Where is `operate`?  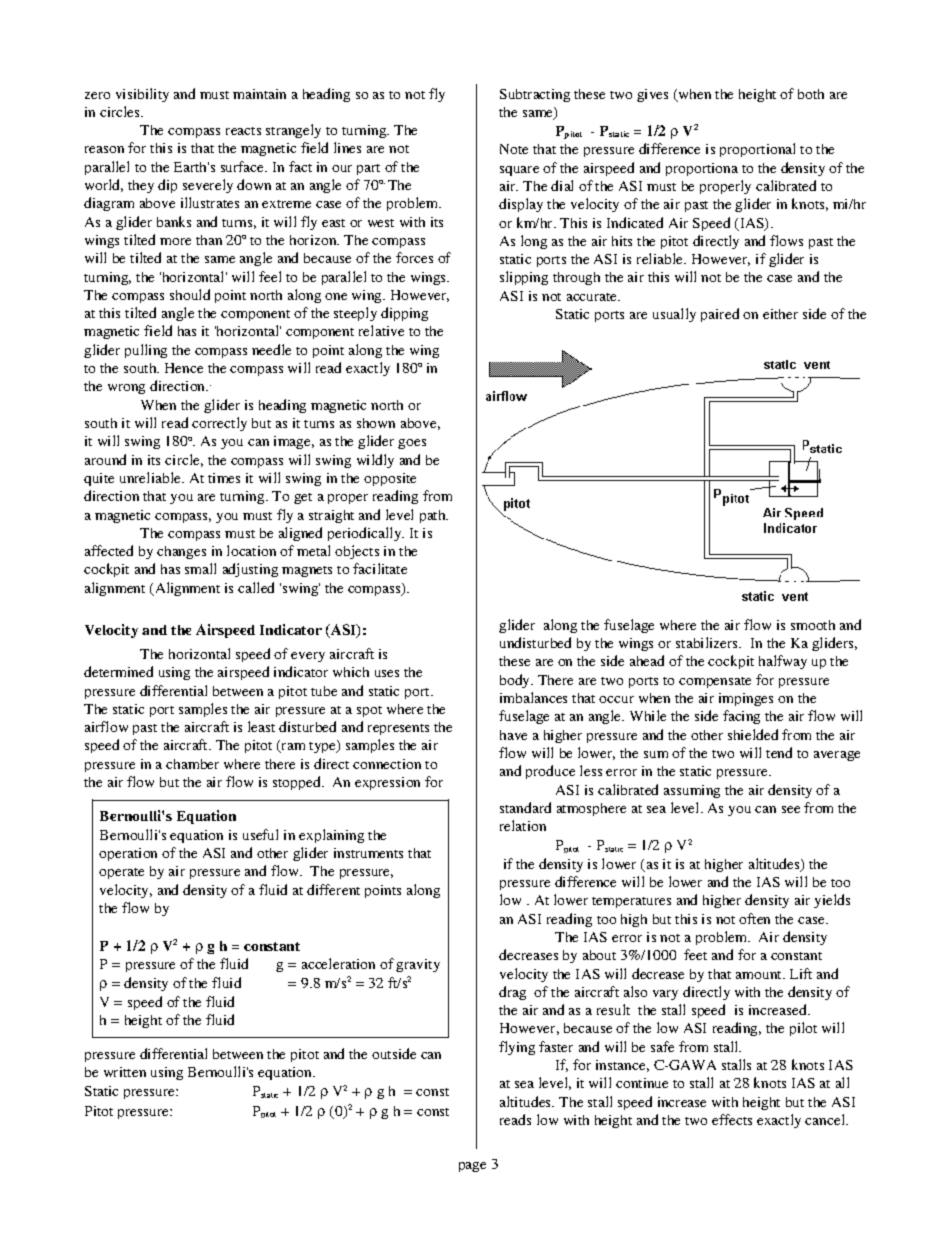
operate is located at coordinates (121, 873).
